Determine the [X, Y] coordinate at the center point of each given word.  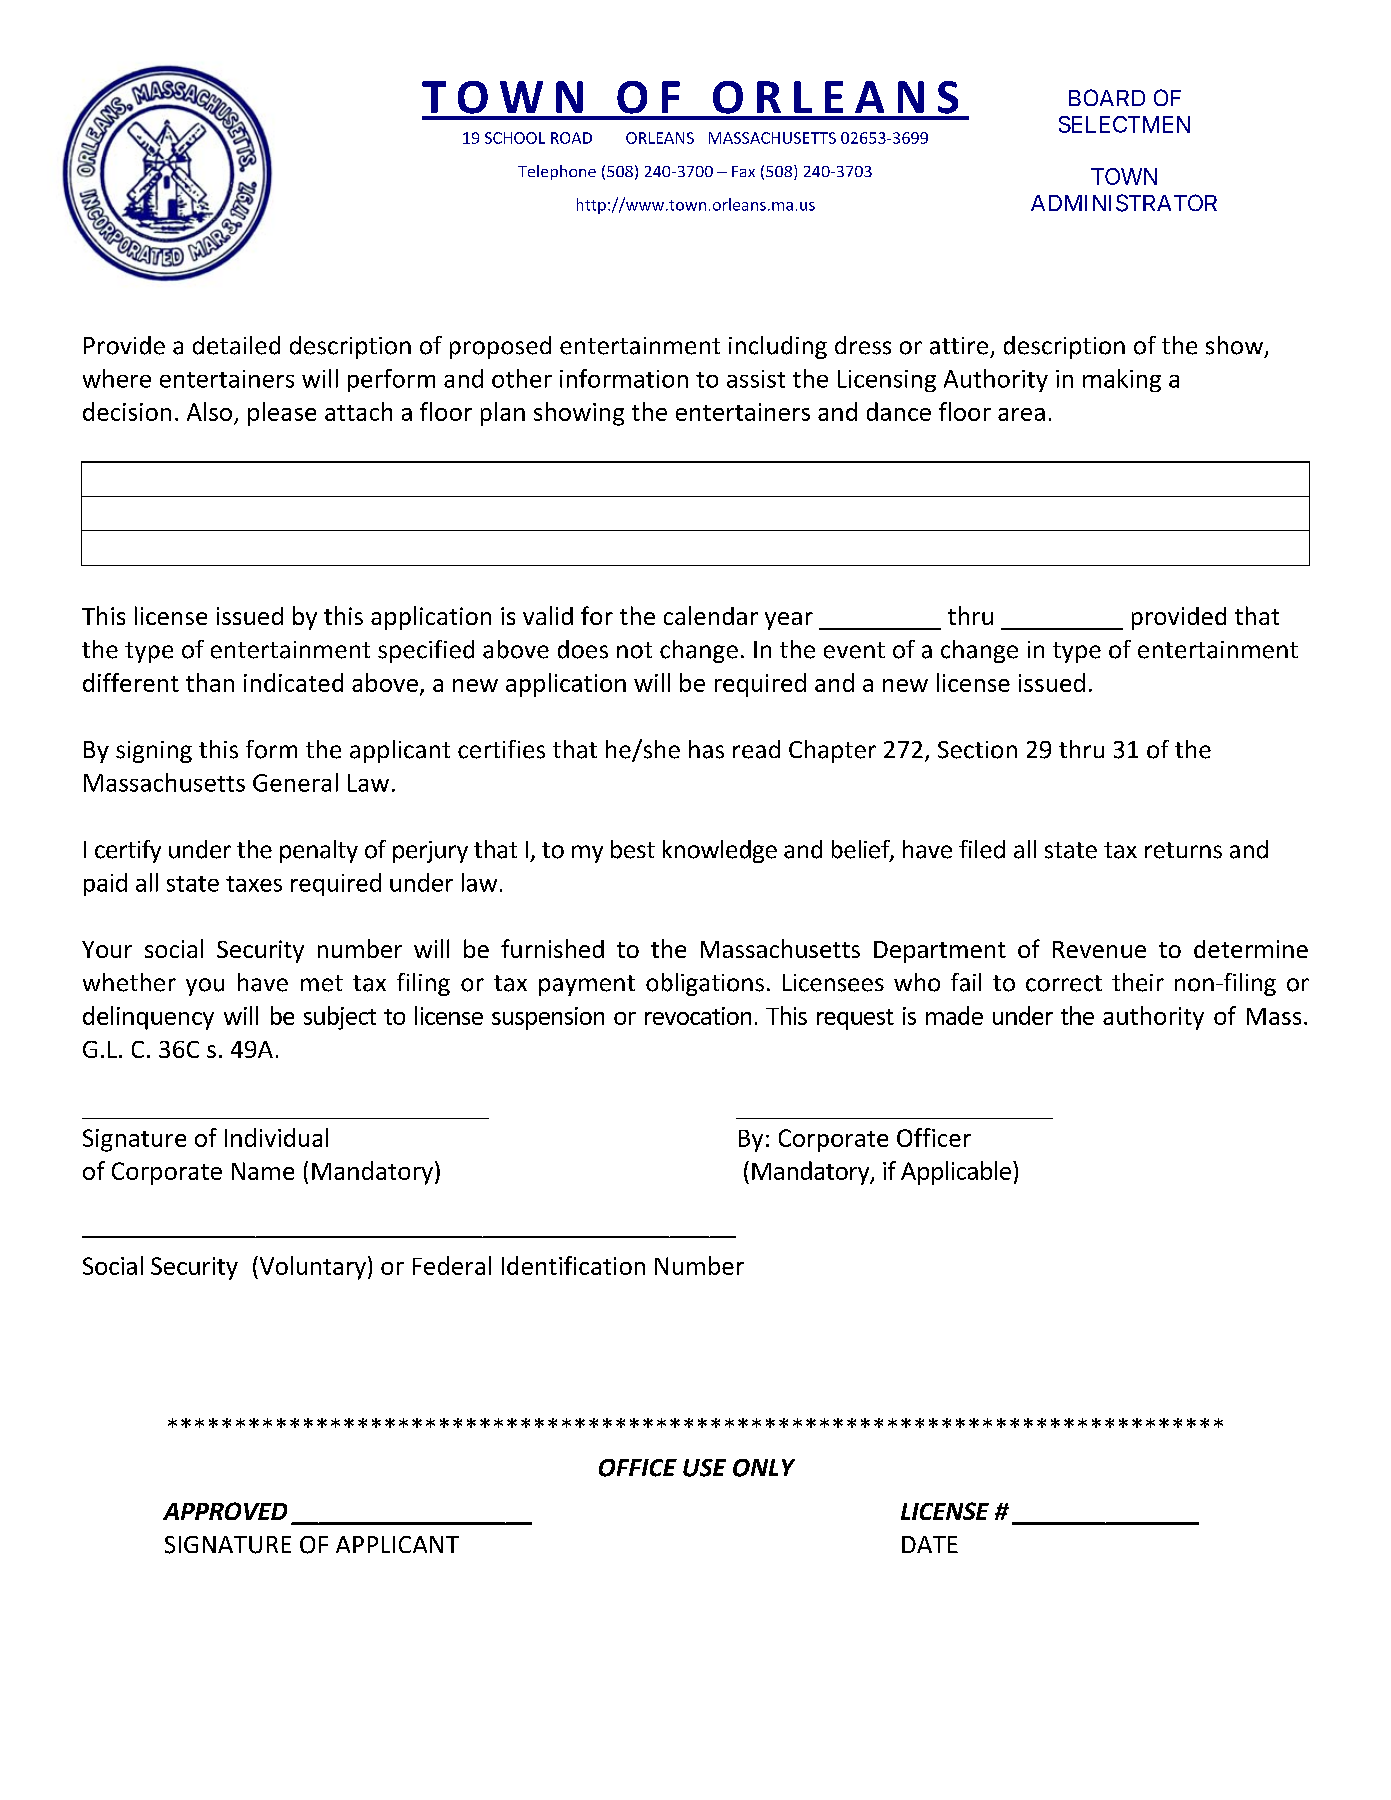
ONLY [764, 1468]
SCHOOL [515, 138]
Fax [743, 171]
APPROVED [225, 1511]
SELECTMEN [1124, 124]
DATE [930, 1544]
